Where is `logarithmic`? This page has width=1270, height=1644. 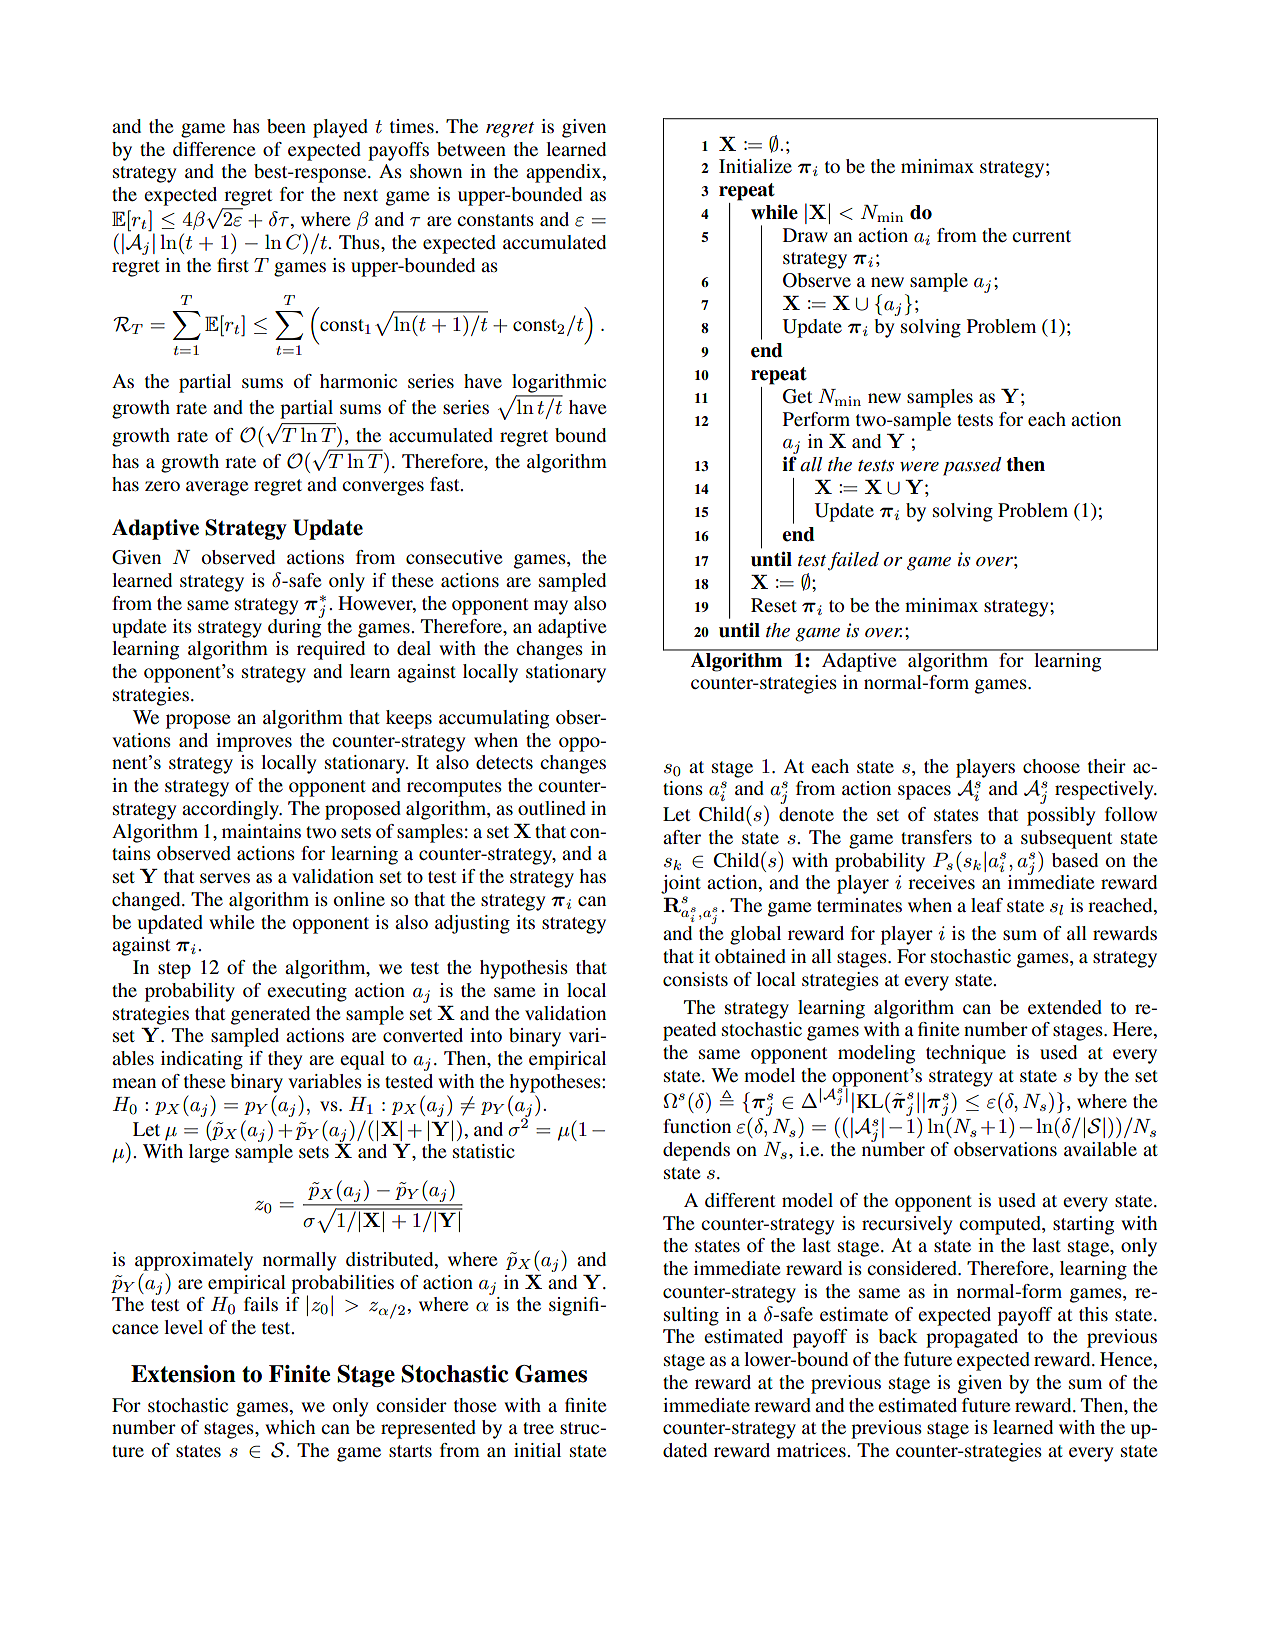 logarithmic is located at coordinates (559, 383).
